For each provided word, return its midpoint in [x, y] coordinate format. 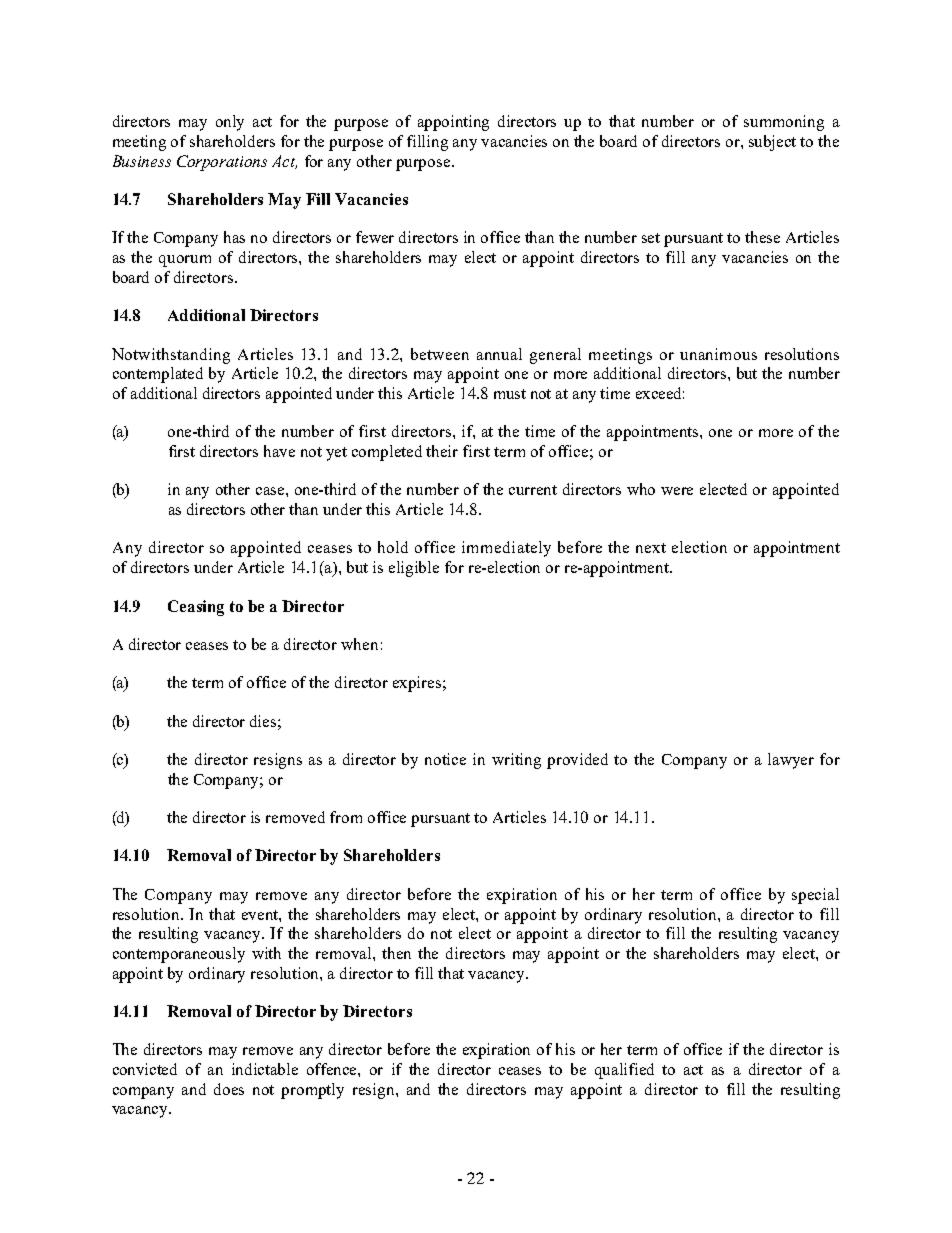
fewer [375, 237]
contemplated [158, 375]
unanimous [718, 354]
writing [516, 761]
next [651, 548]
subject [772, 143]
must [510, 394]
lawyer [791, 761]
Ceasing [196, 608]
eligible [414, 569]
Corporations [222, 163]
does [229, 1089]
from [346, 817]
